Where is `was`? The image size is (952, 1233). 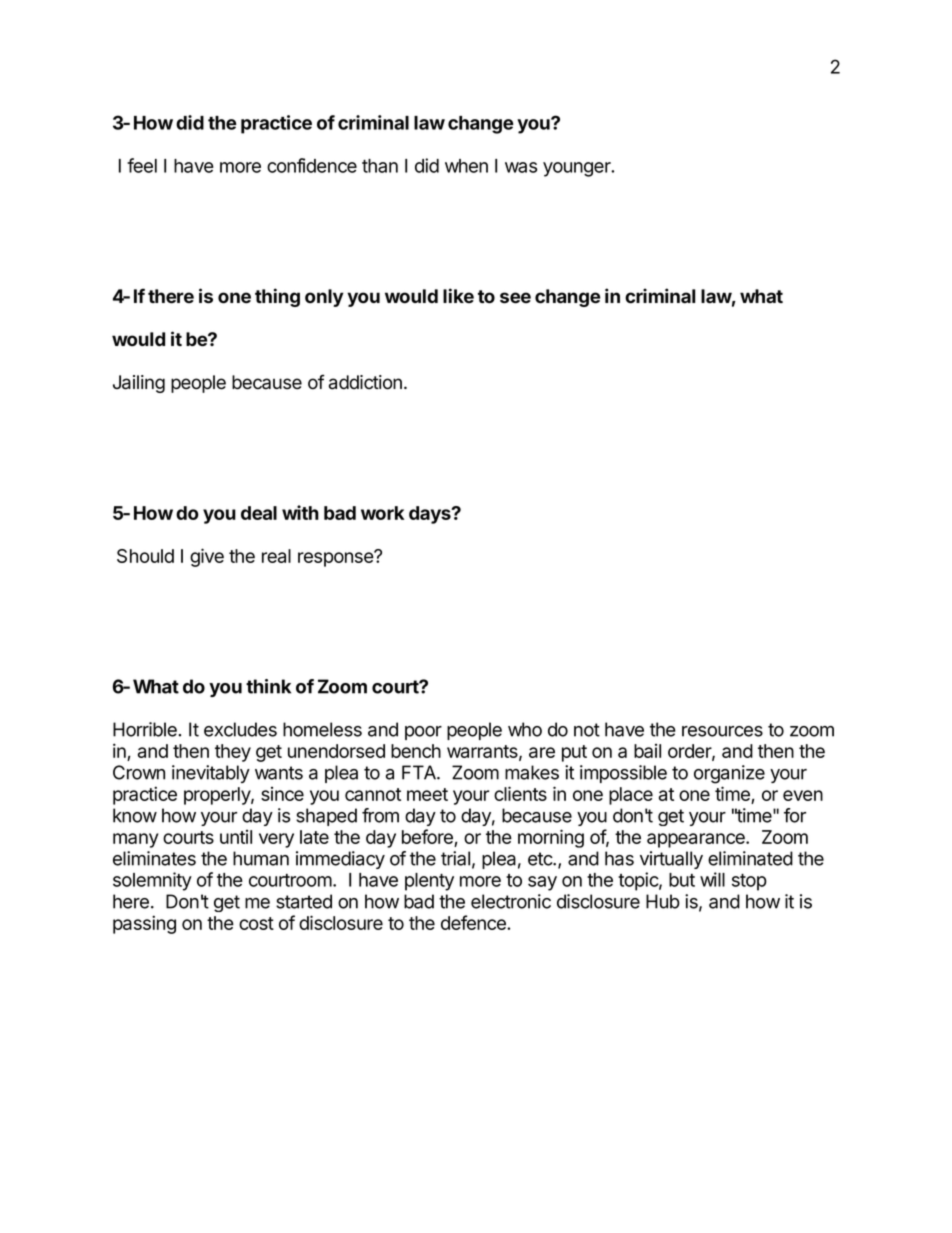
was is located at coordinates (521, 167).
